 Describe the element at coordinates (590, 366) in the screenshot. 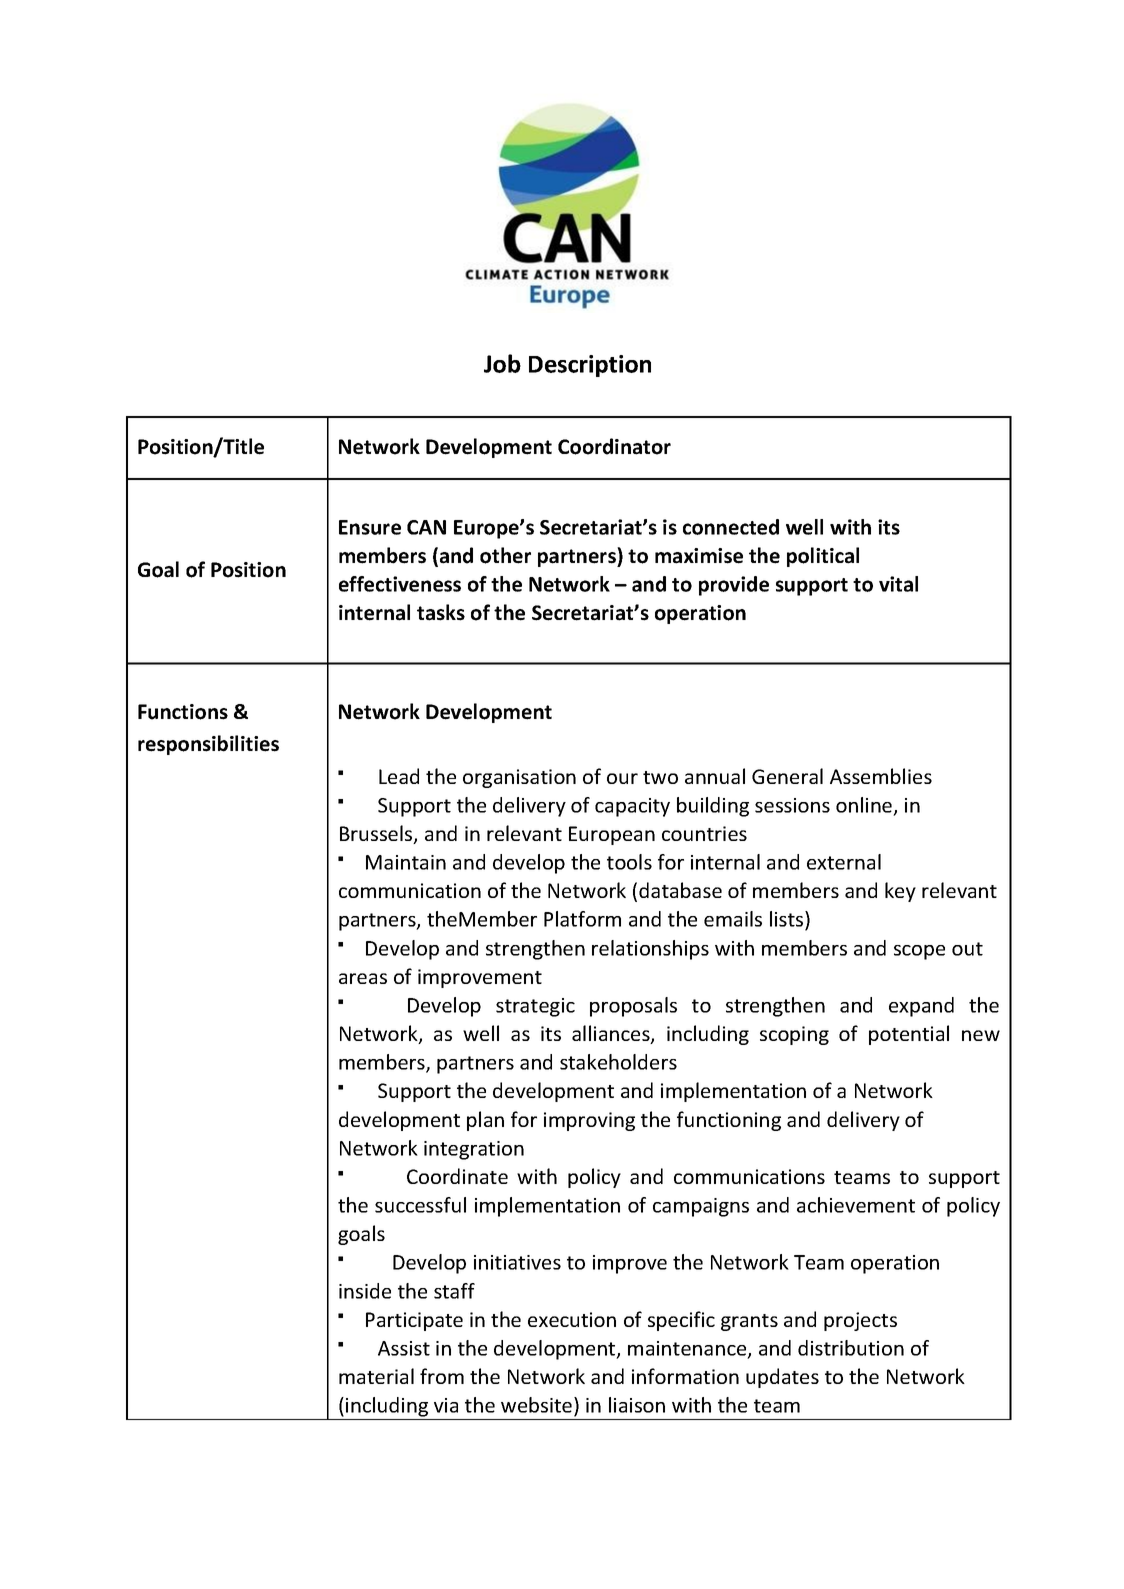

I see `Description` at that location.
